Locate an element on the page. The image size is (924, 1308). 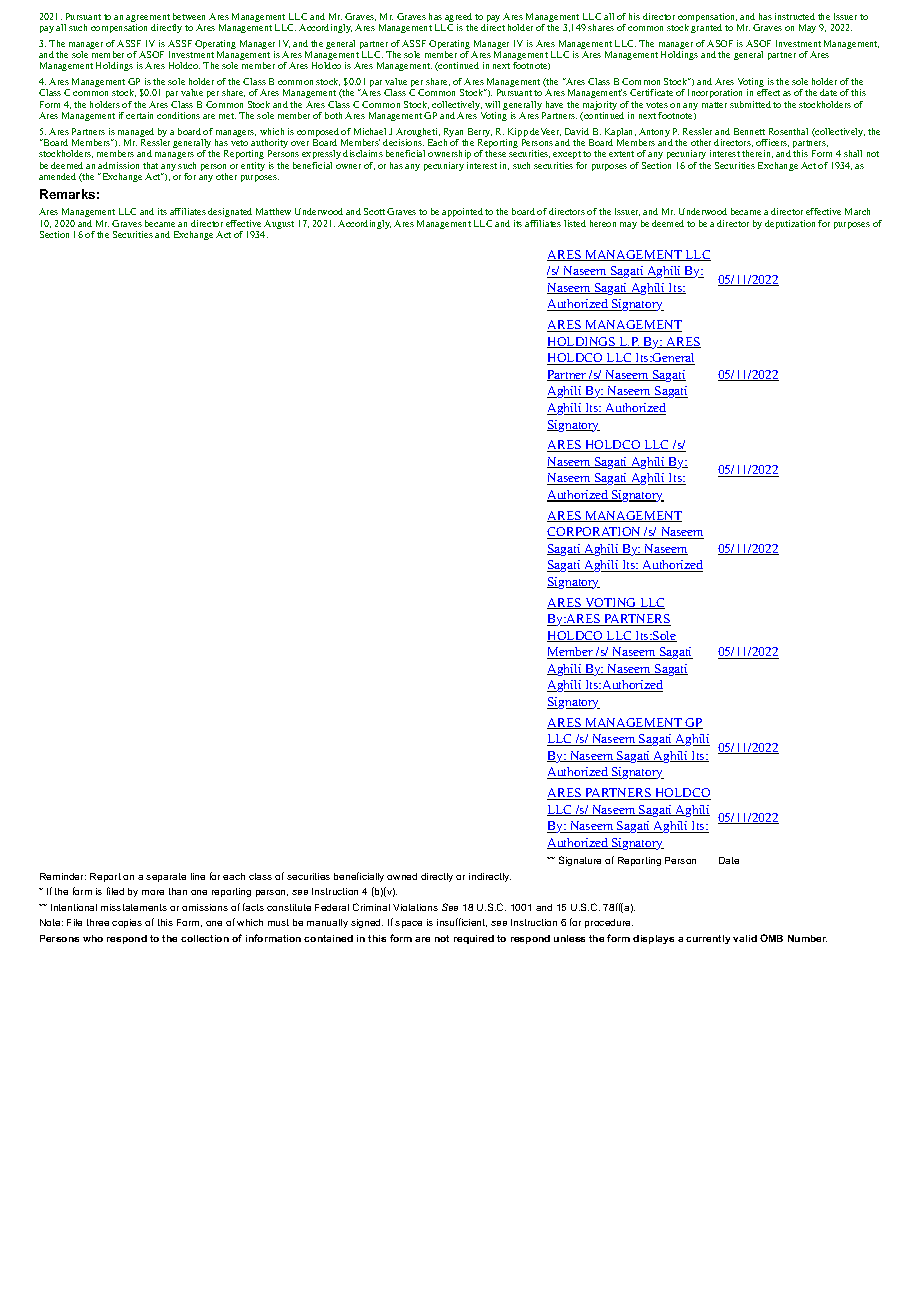
instructed is located at coordinates (795, 16).
